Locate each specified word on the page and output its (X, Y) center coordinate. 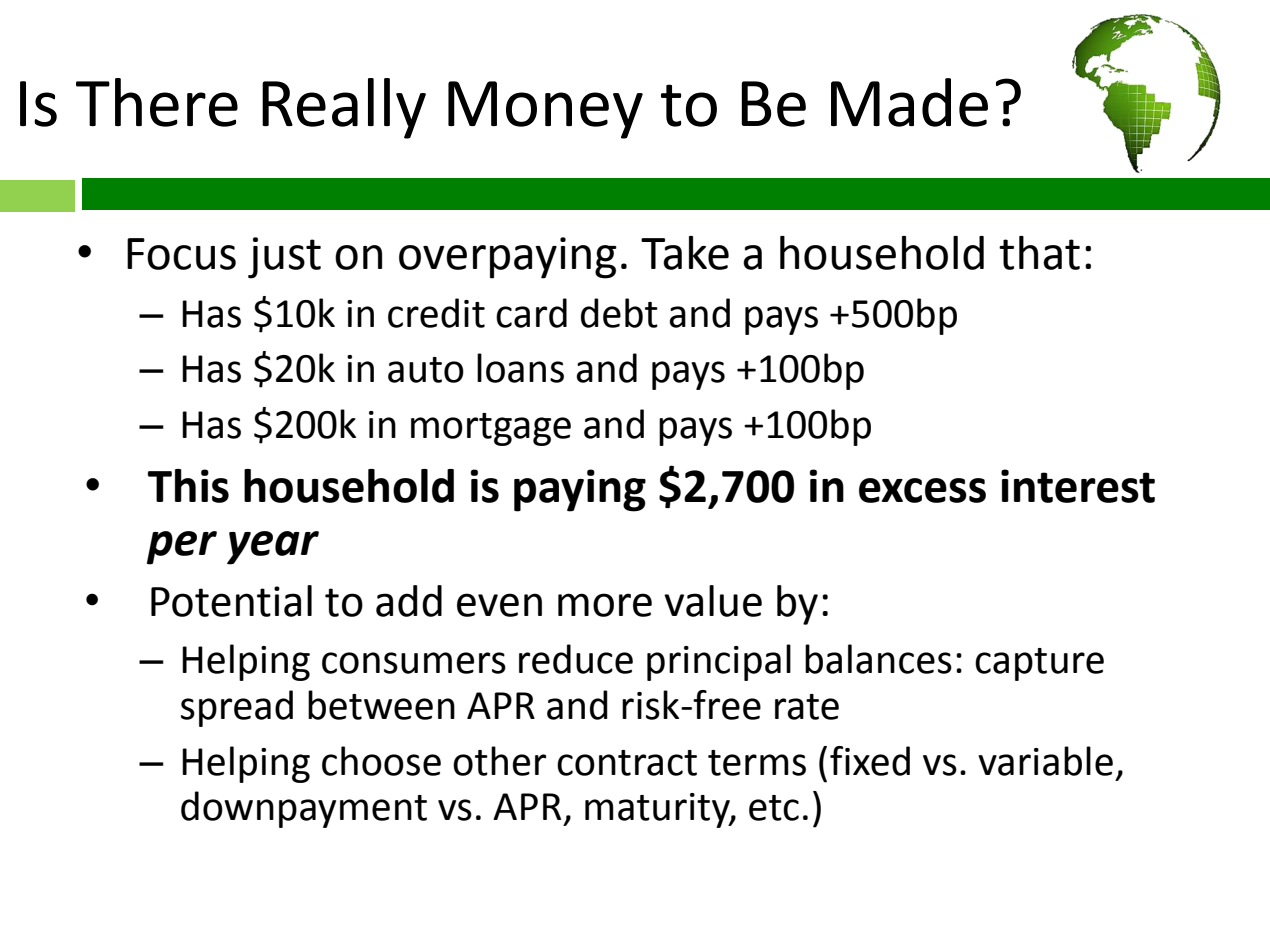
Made (909, 102)
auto (426, 370)
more (605, 605)
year (273, 548)
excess (922, 490)
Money (545, 110)
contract (627, 763)
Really (344, 108)
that (1039, 253)
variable (1045, 761)
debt (619, 313)
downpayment (304, 809)
